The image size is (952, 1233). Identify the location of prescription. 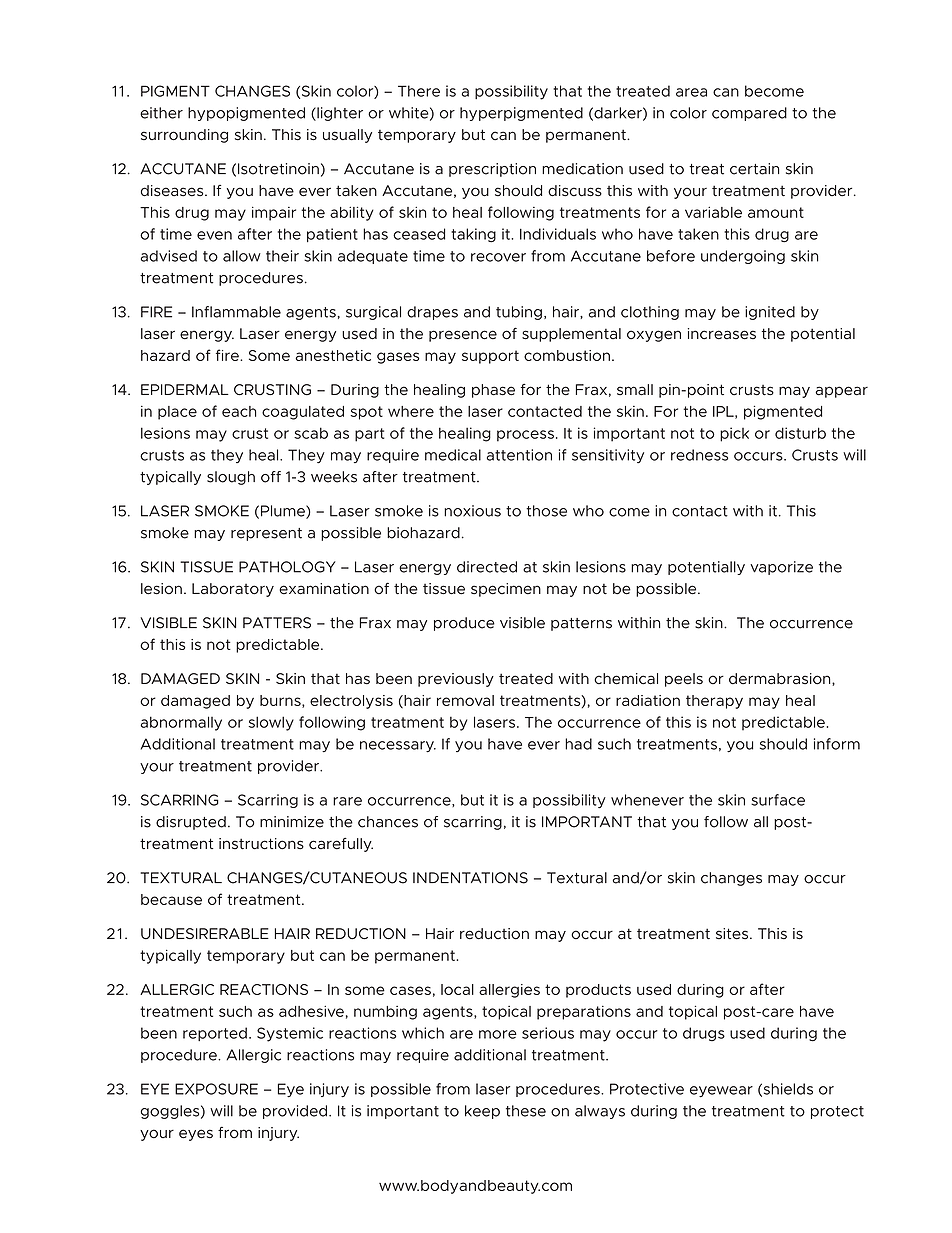
(492, 170).
